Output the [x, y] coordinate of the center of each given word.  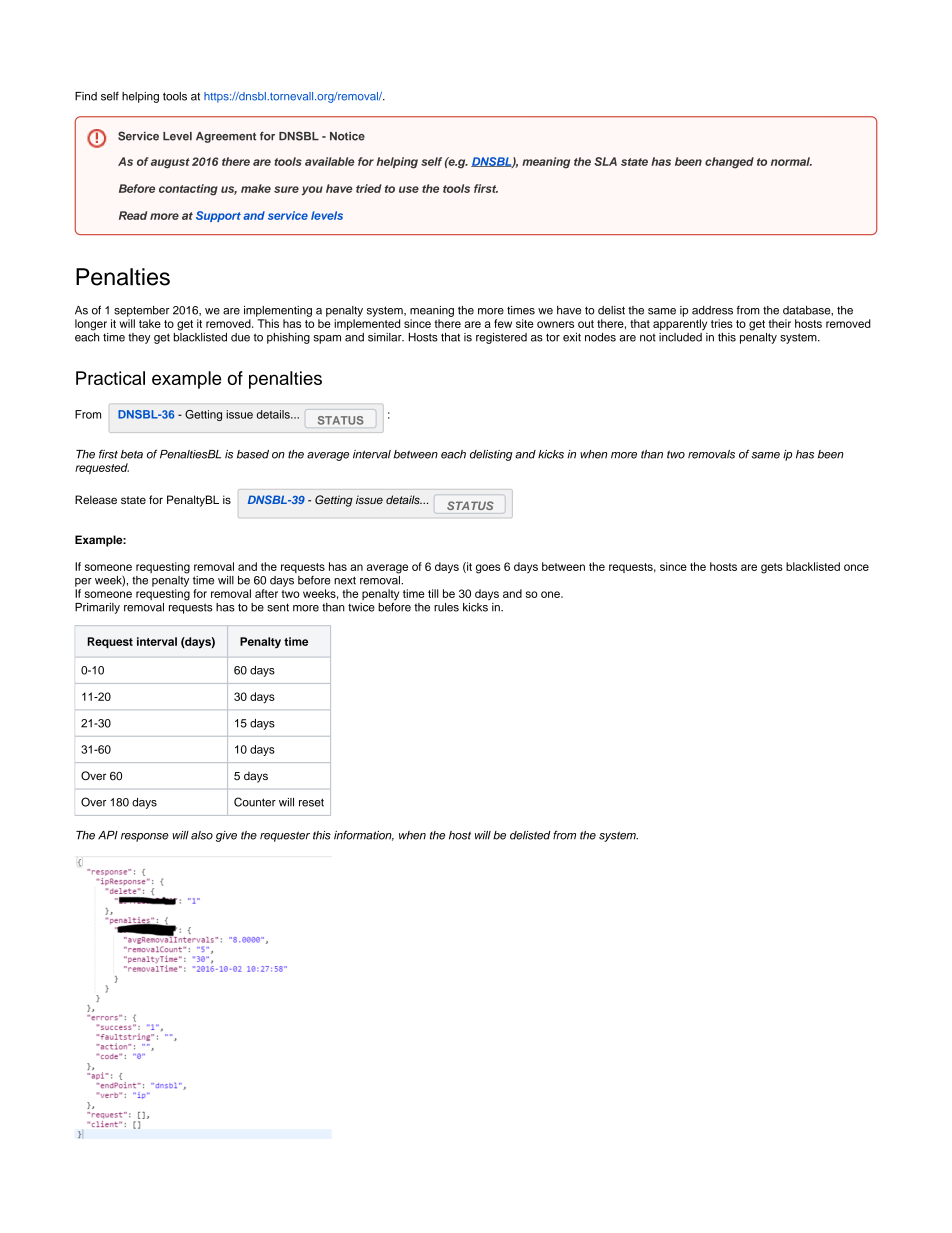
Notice [347, 136]
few [503, 323]
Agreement [226, 137]
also [202, 835]
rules [446, 607]
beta [132, 454]
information [364, 835]
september [141, 311]
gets [772, 568]
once [856, 567]
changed [729, 163]
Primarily [97, 608]
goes [488, 569]
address [712, 310]
